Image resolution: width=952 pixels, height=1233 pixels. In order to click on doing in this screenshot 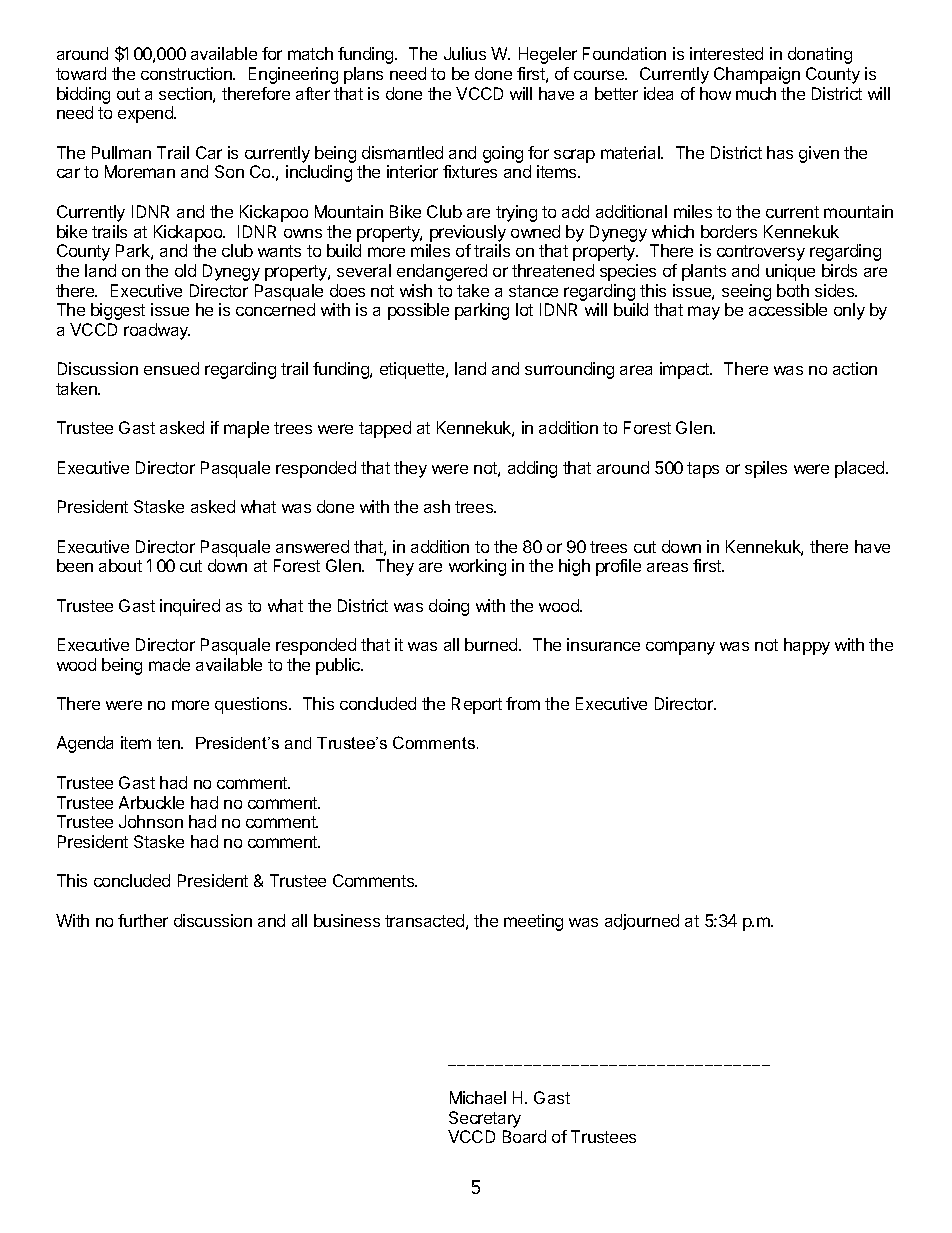, I will do `click(449, 607)`.
